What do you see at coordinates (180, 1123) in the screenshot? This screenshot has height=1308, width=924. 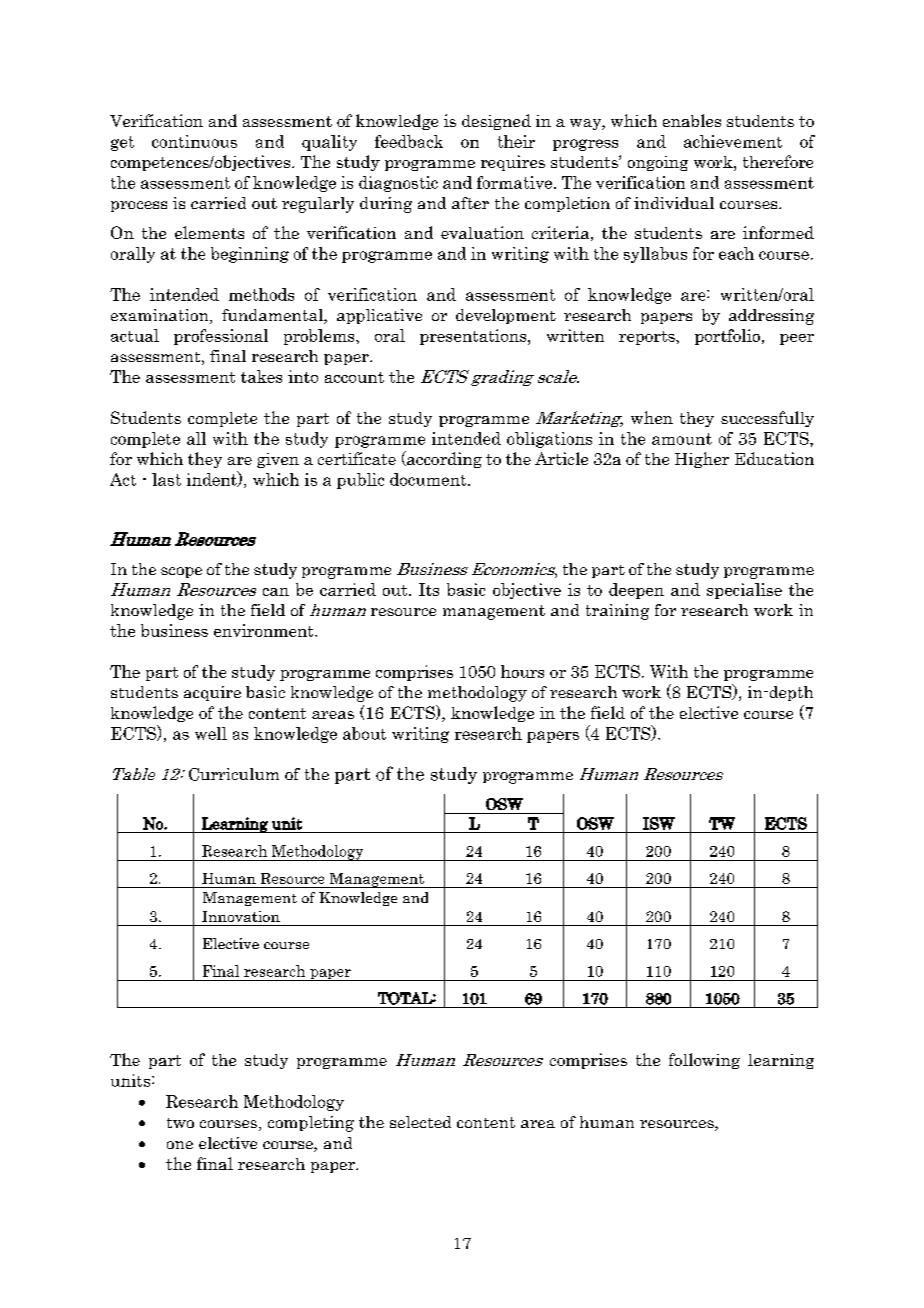 I see `two` at bounding box center [180, 1123].
